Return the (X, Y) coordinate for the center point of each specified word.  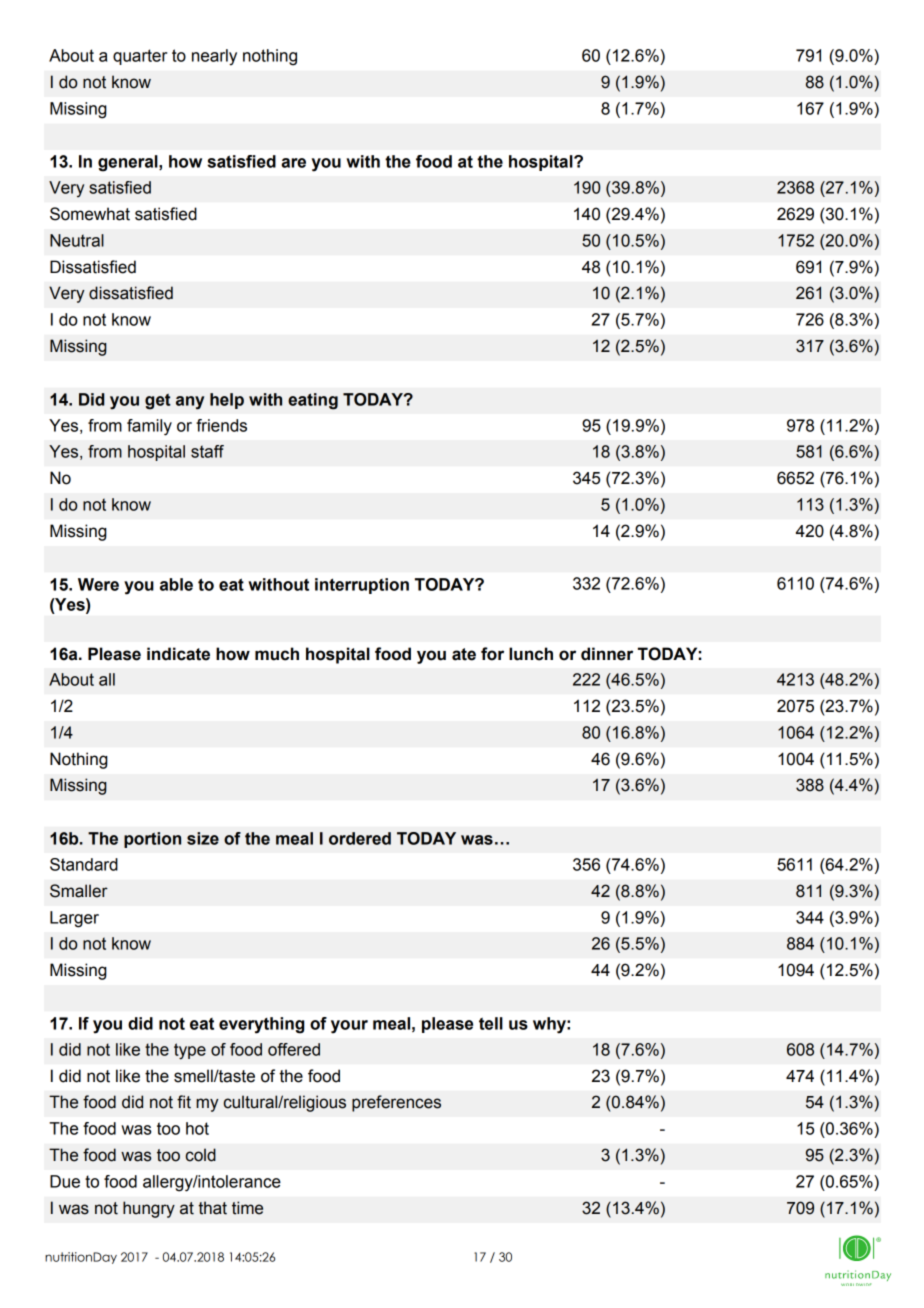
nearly (214, 57)
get (158, 402)
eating (313, 401)
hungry (149, 1209)
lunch (531, 654)
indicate (178, 654)
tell (491, 1023)
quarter (140, 57)
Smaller (79, 891)
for (492, 654)
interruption (362, 586)
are (293, 163)
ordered (360, 838)
